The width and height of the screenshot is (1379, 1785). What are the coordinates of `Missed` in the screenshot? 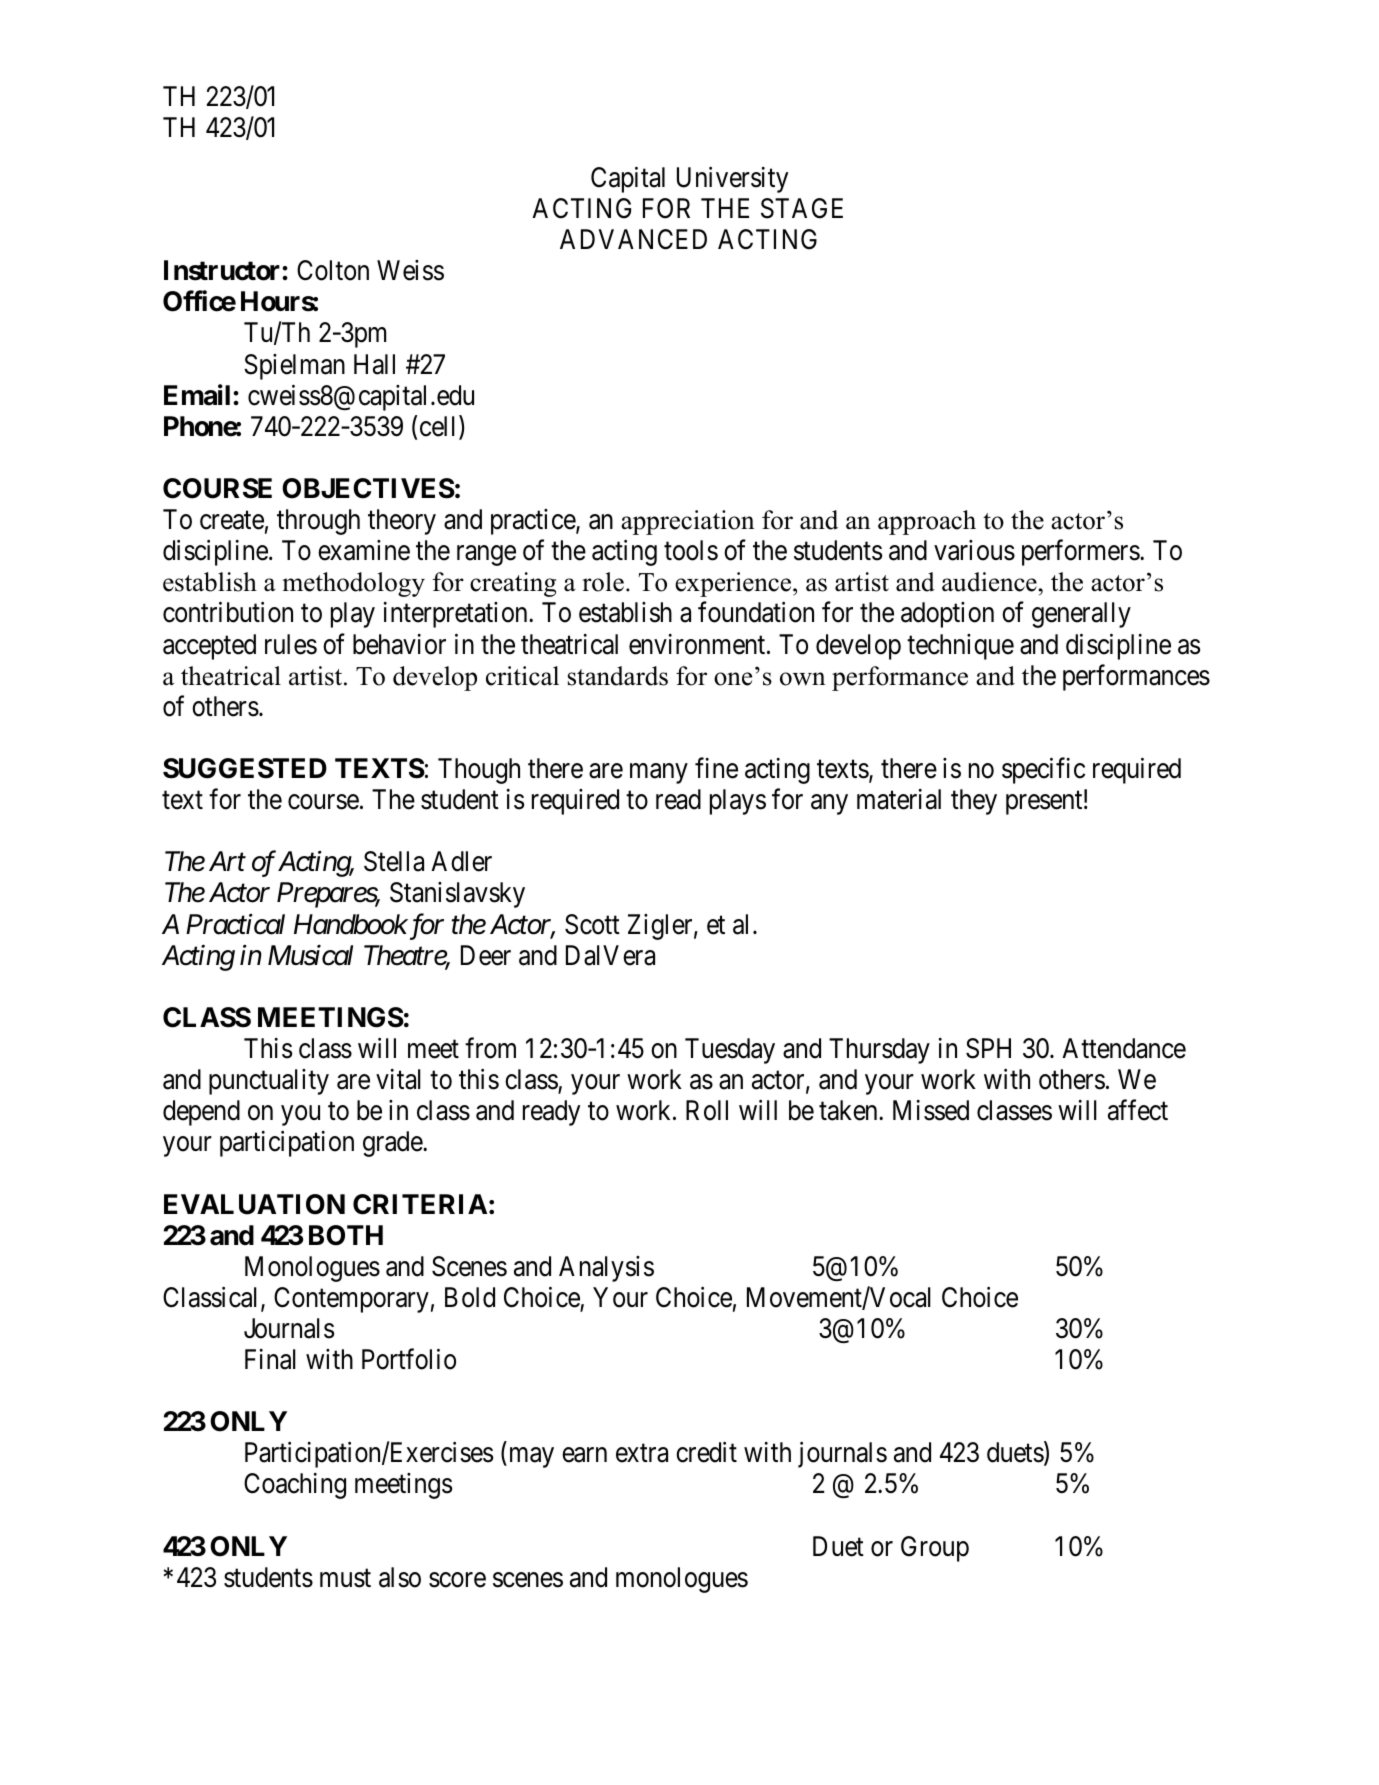 It's located at (931, 1110).
